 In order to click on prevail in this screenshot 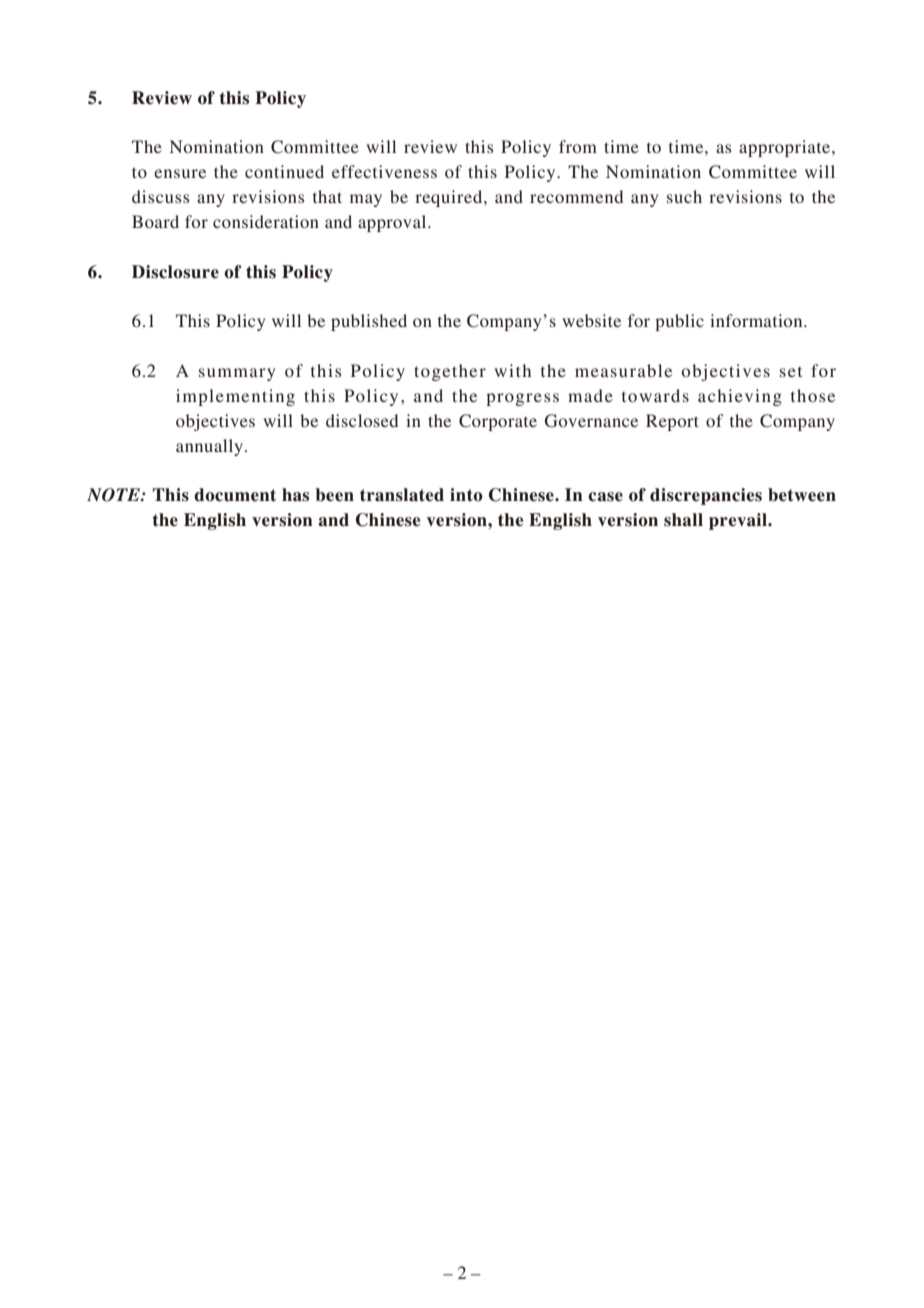, I will do `click(739, 521)`.
